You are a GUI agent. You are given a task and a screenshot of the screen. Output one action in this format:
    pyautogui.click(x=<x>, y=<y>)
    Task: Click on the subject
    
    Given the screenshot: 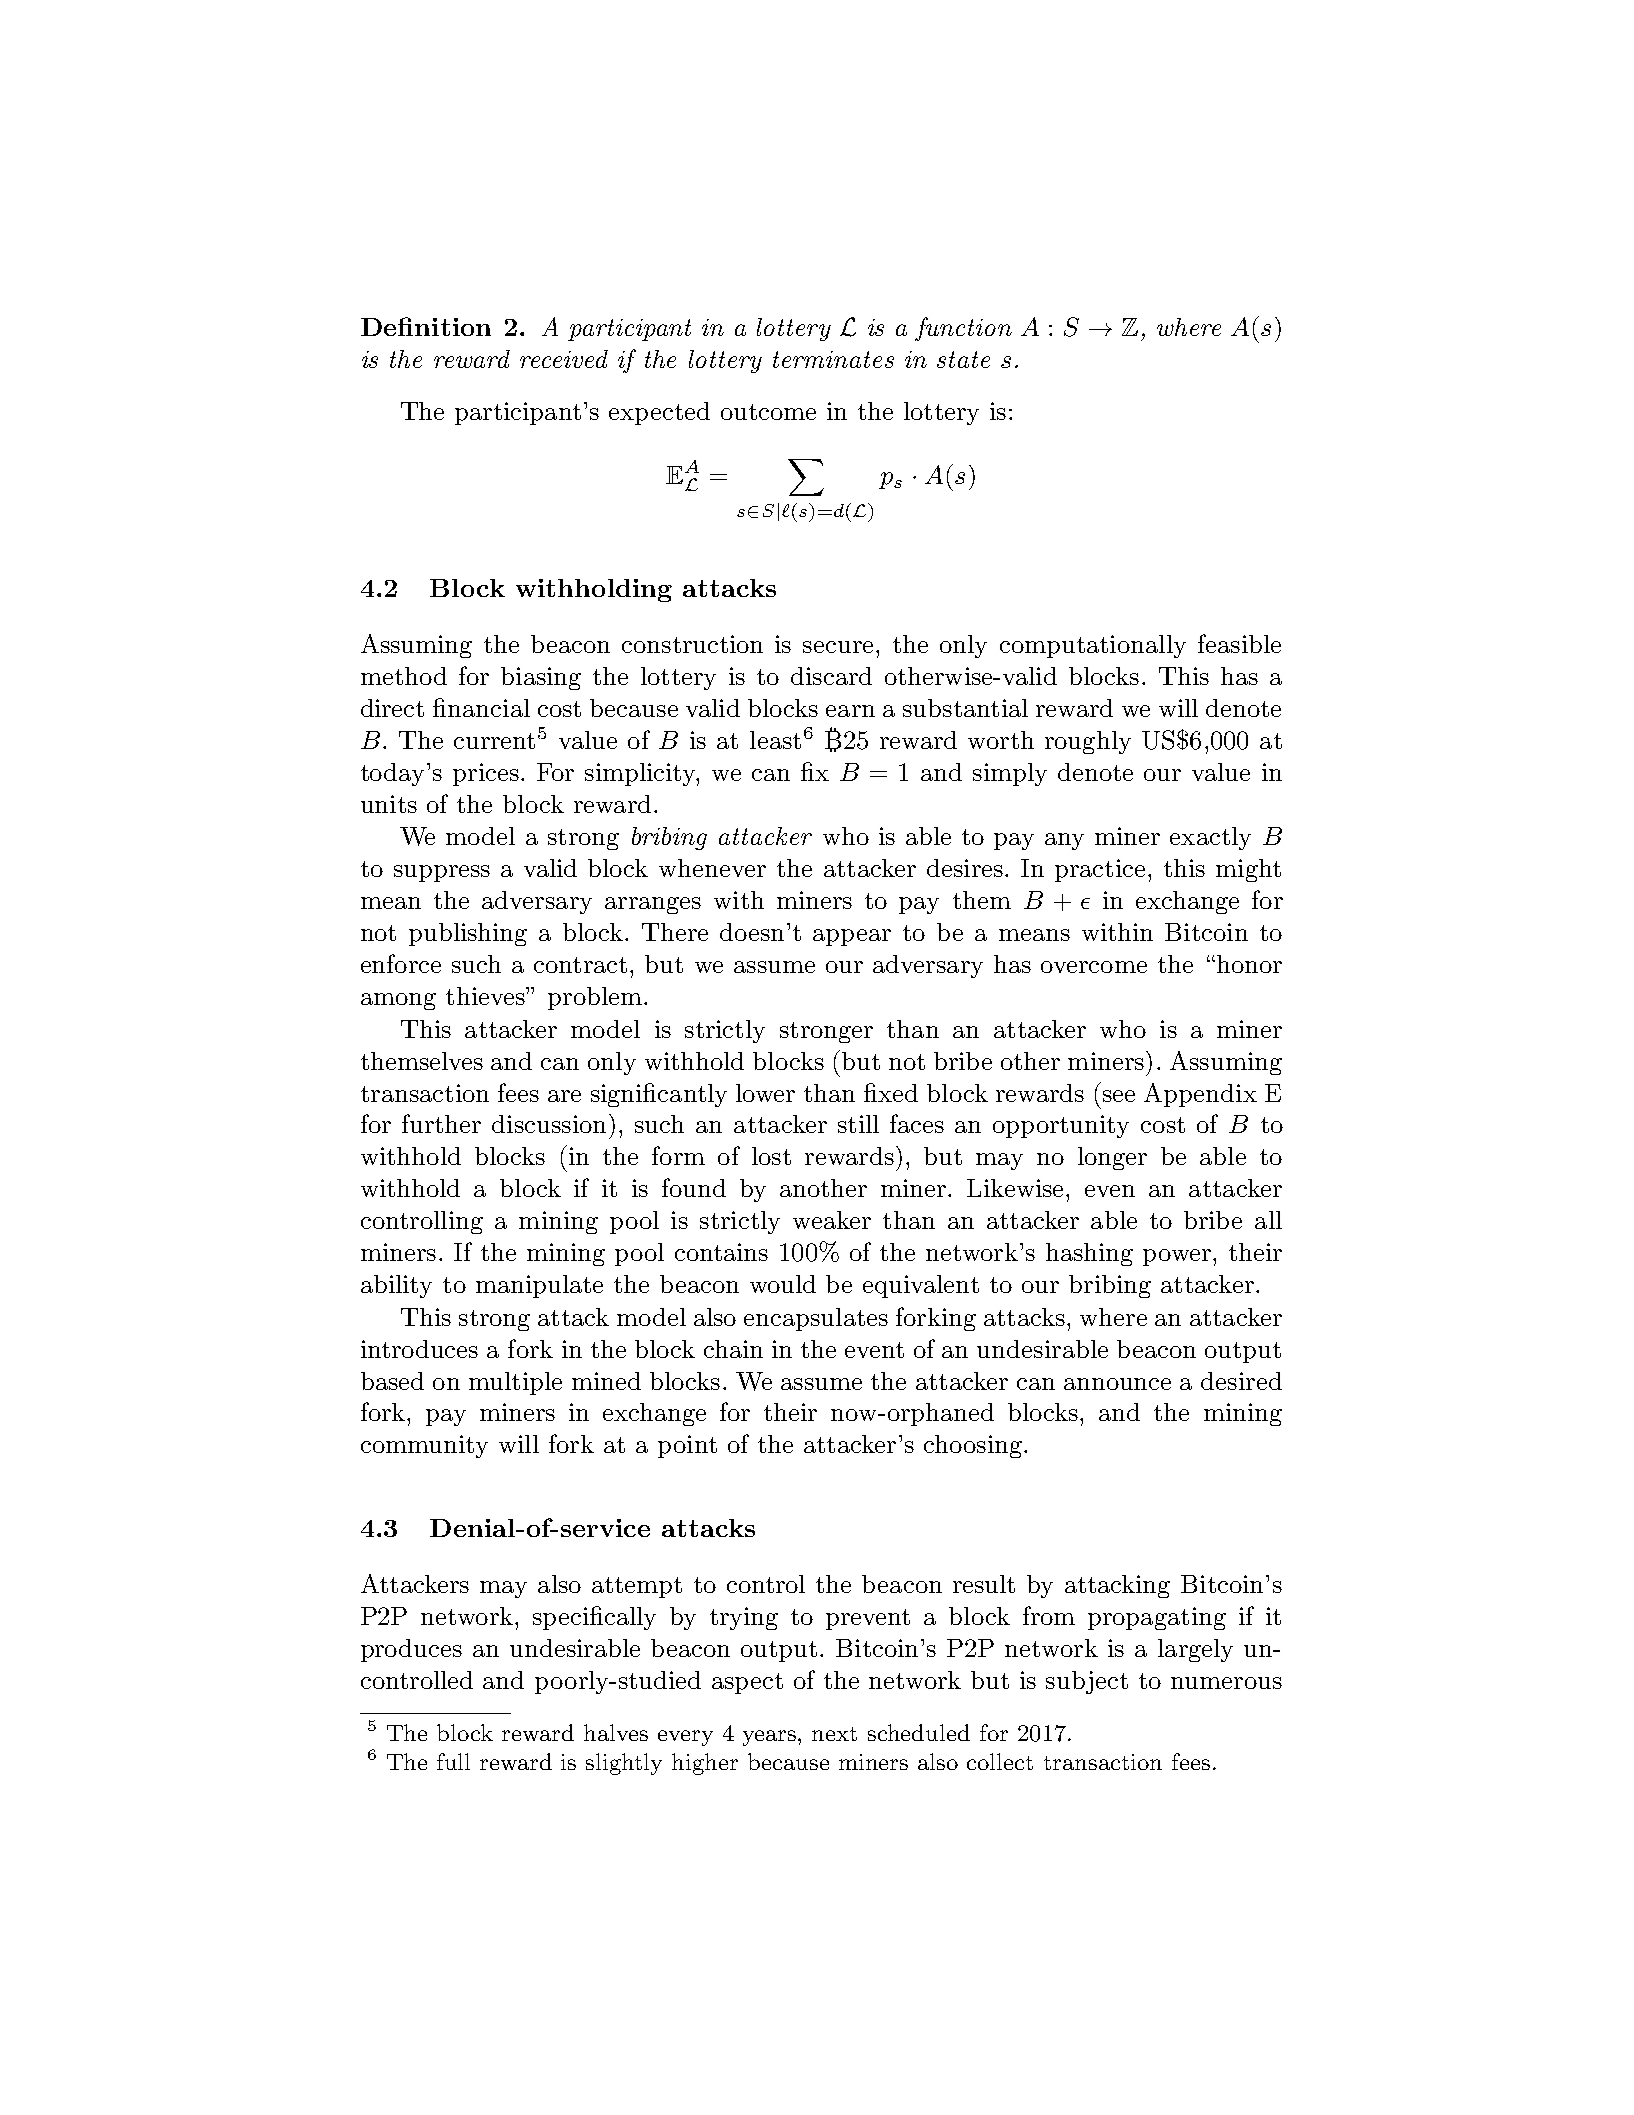 What is the action you would take?
    pyautogui.click(x=1087, y=1682)
